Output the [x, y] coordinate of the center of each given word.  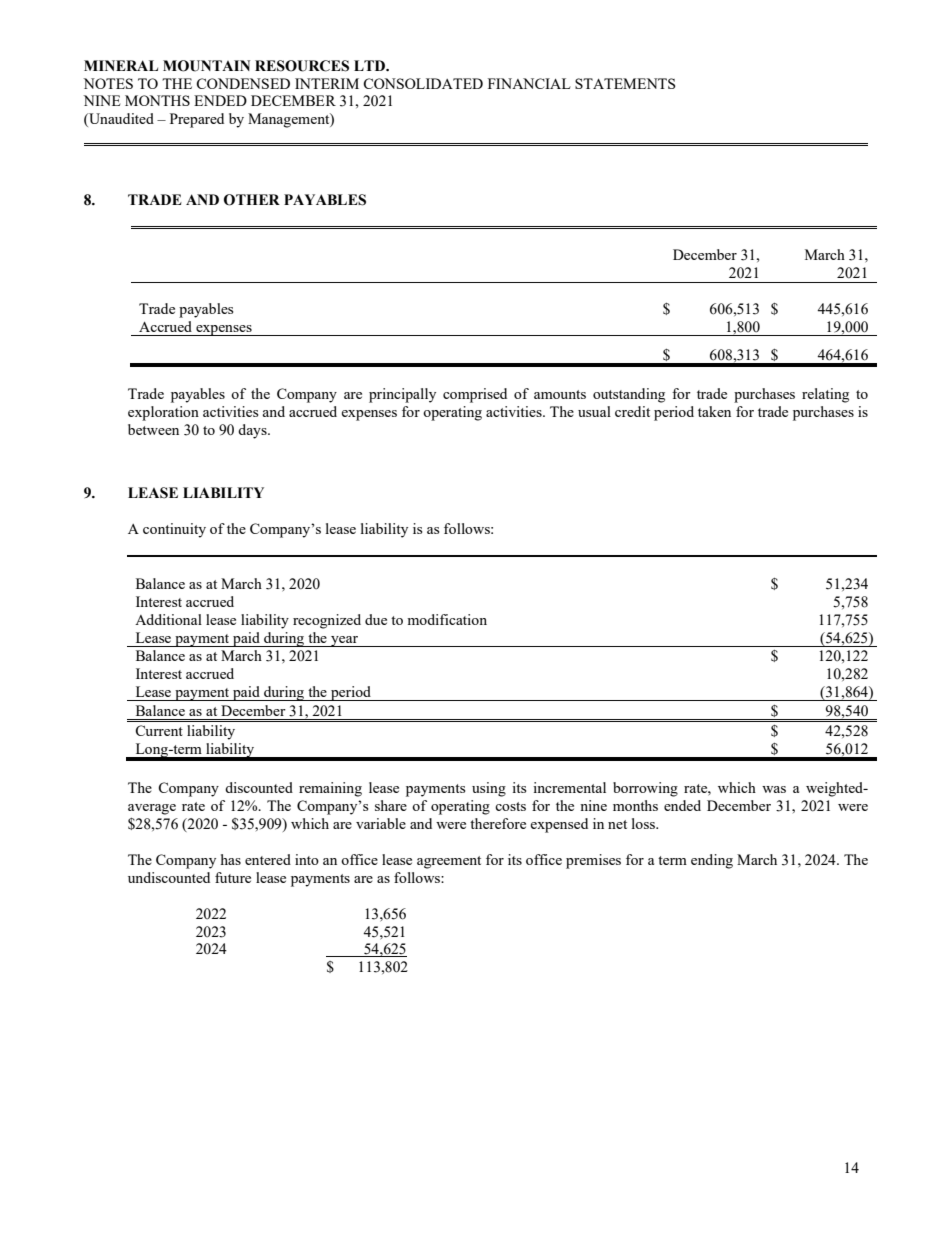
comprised [475, 395]
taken [714, 411]
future [233, 877]
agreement [449, 862]
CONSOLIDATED [423, 83]
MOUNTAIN [206, 66]
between [153, 429]
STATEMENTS [625, 83]
